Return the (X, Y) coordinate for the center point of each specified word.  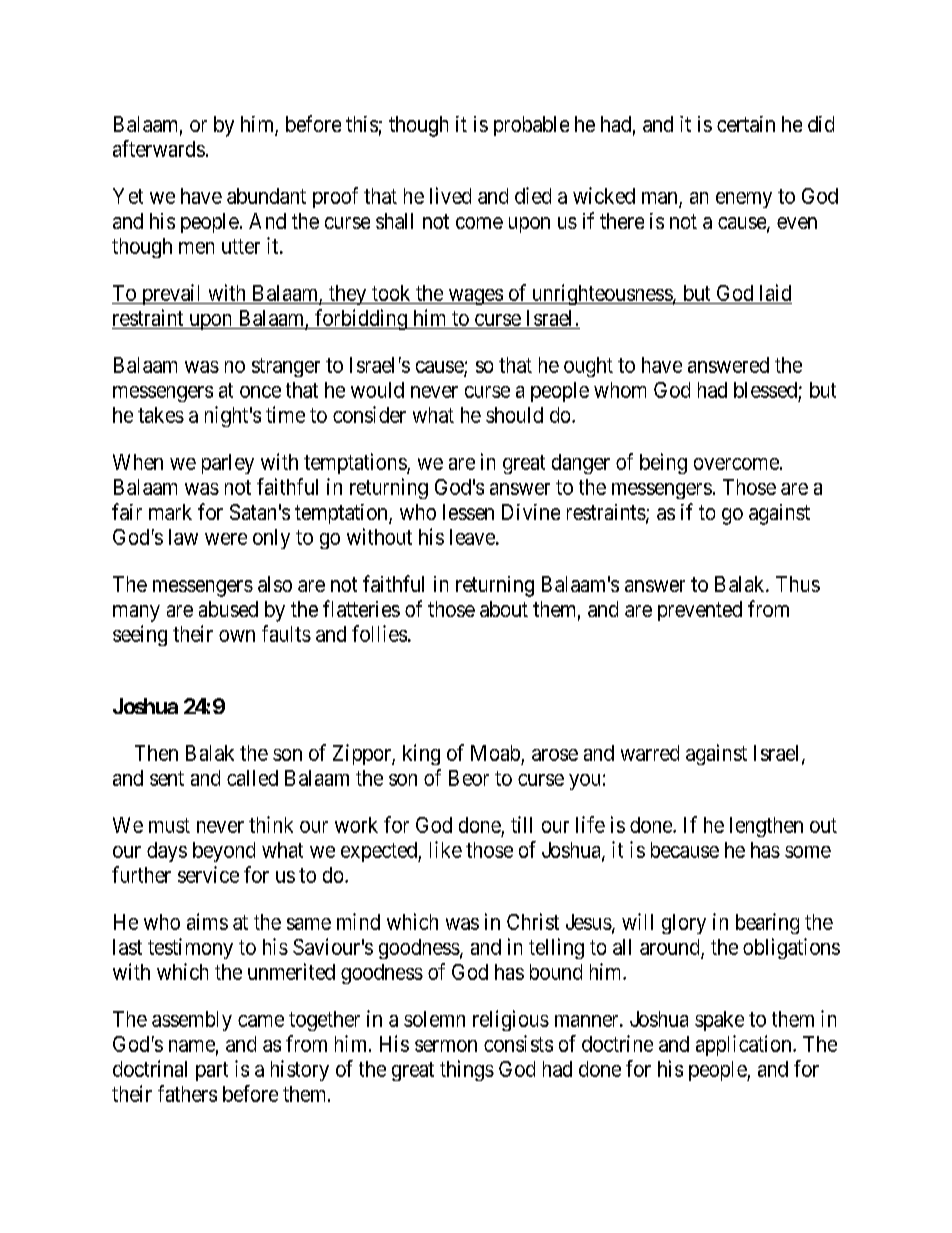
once (260, 392)
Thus (798, 584)
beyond (224, 852)
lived (450, 195)
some (808, 852)
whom (620, 390)
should (514, 415)
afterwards (159, 148)
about (504, 609)
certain (746, 124)
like (446, 849)
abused (228, 609)
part (212, 1071)
